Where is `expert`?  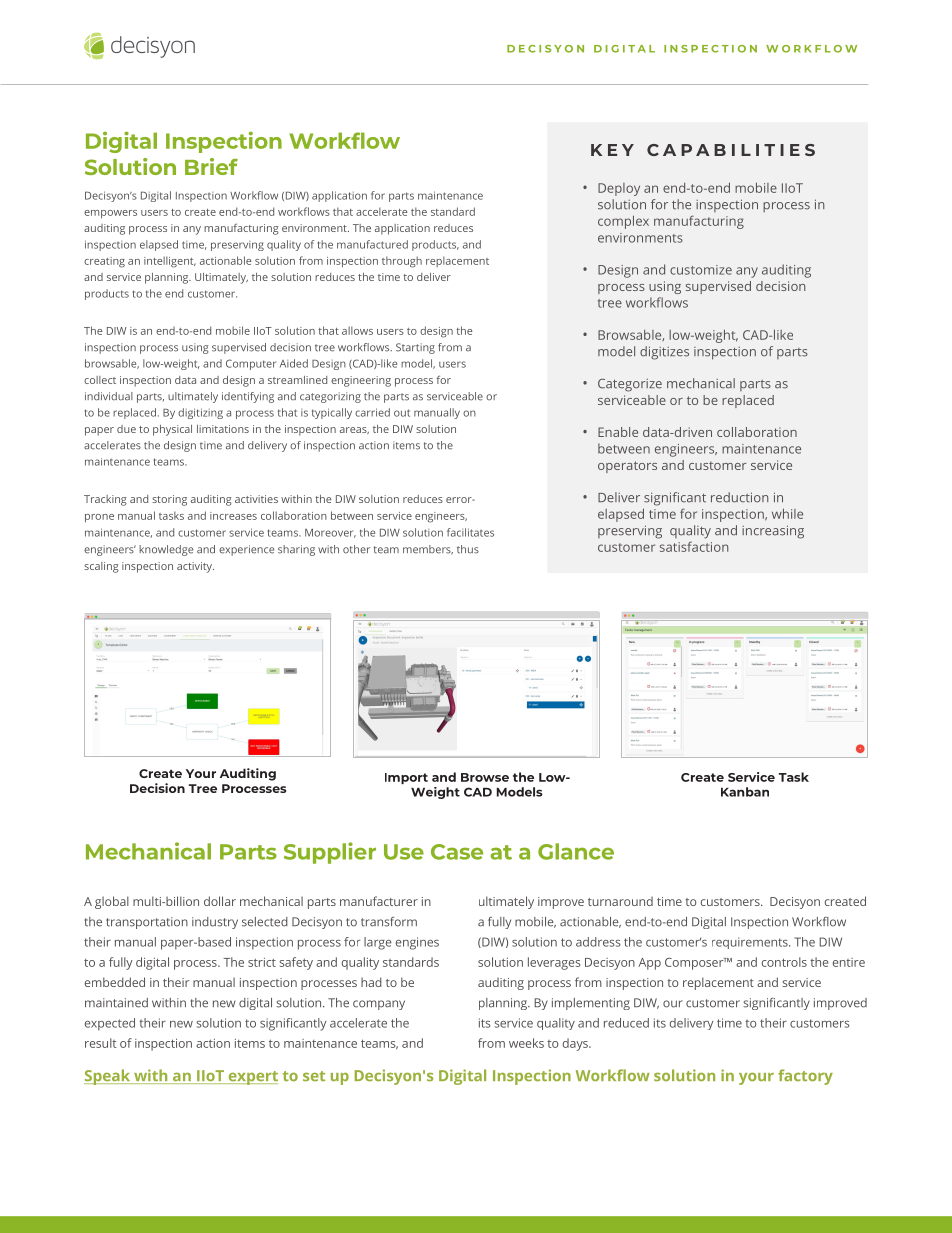
expert is located at coordinates (252, 1078).
